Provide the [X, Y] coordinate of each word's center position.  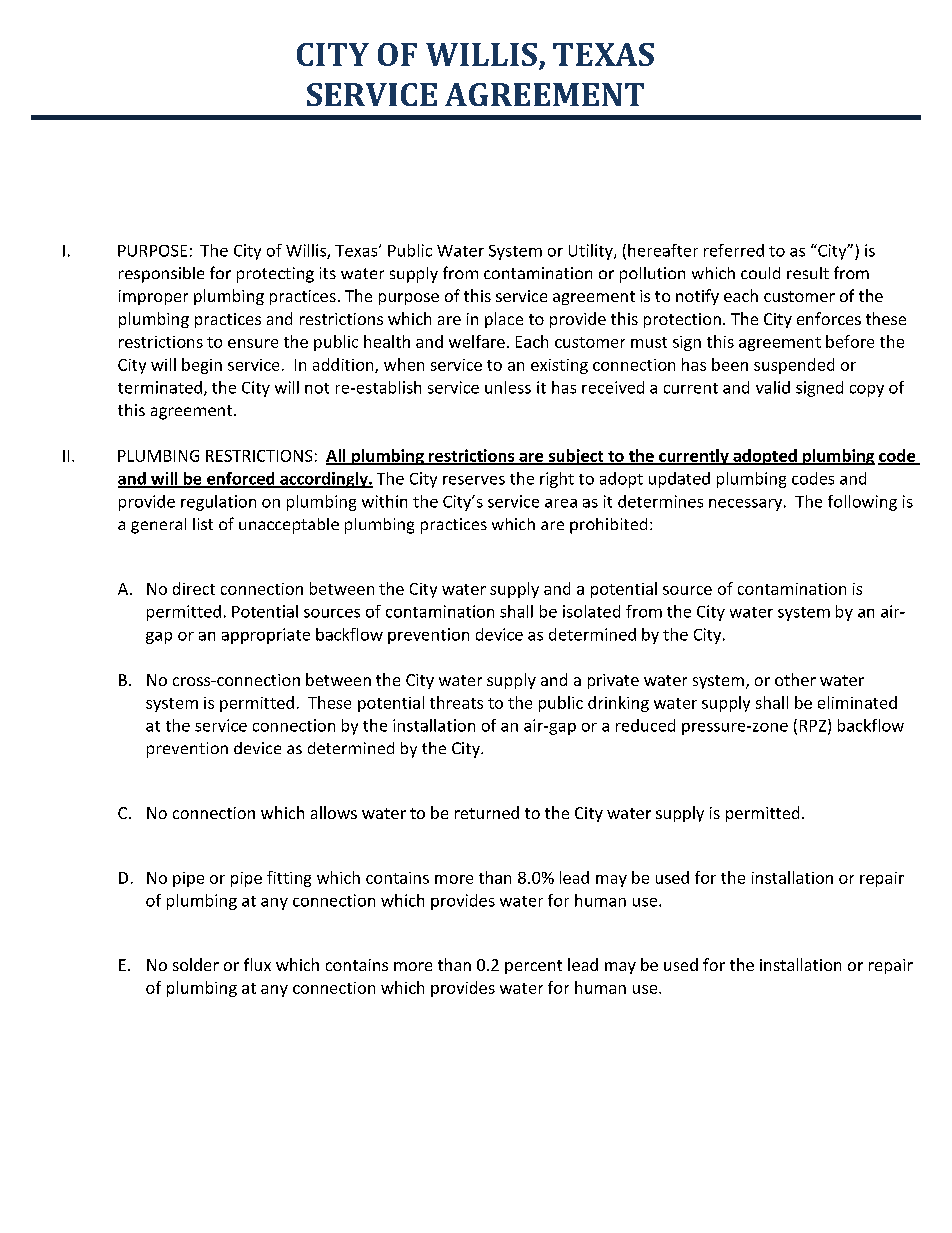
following [862, 503]
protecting [275, 275]
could [760, 273]
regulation [218, 503]
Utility [592, 252]
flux [257, 964]
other [795, 679]
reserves [474, 480]
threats [456, 702]
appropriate [266, 636]
